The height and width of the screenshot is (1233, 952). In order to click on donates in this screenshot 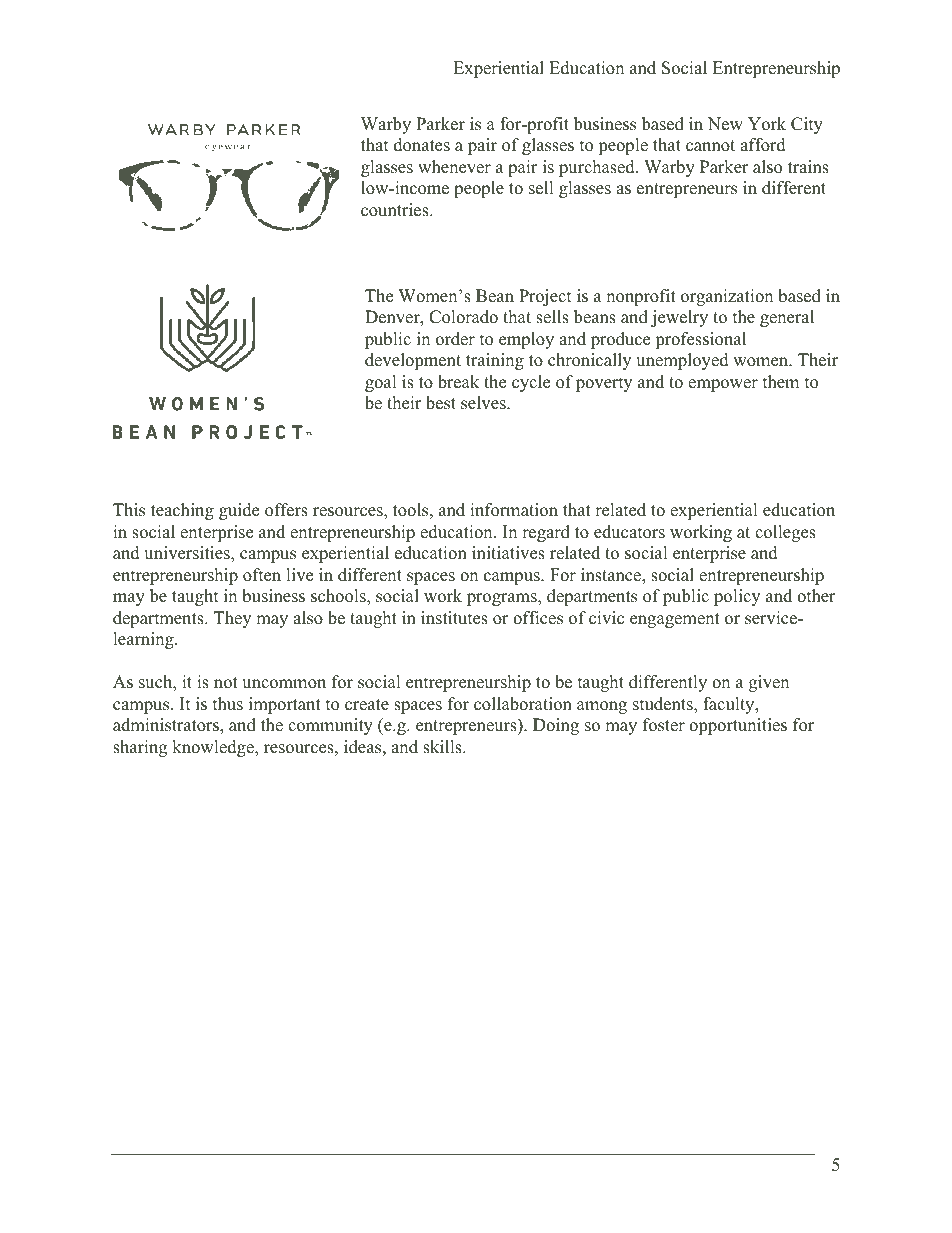, I will do `click(422, 145)`.
